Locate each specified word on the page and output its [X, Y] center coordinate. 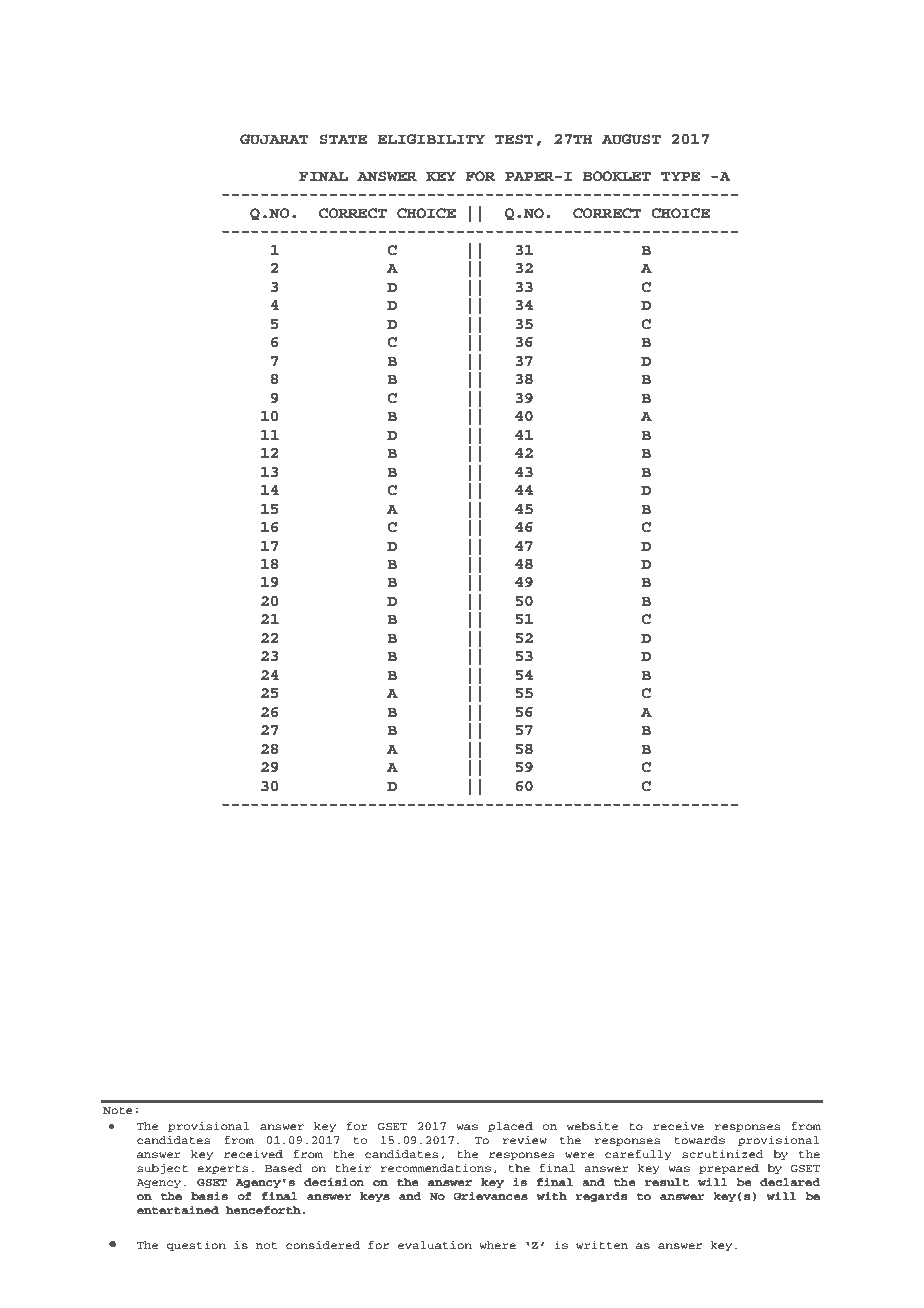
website [592, 1126]
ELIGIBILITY [431, 139]
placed [510, 1127]
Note [118, 1110]
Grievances [490, 1196]
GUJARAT [274, 139]
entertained [178, 1209]
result [667, 1182]
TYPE [680, 176]
